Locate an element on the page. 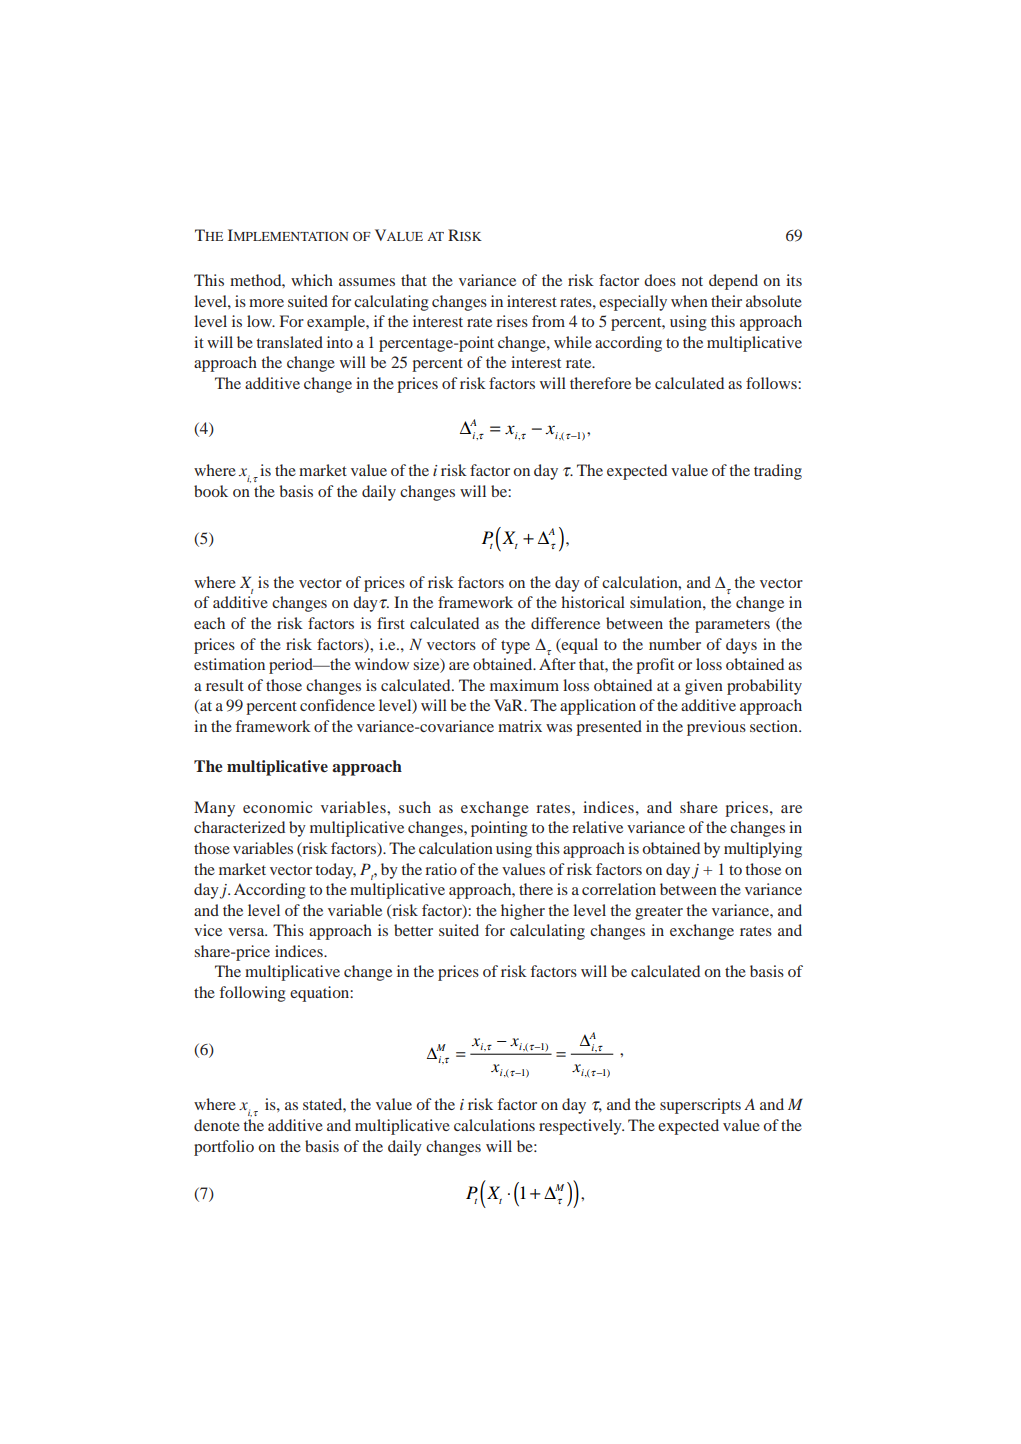 The image size is (1021, 1444). simulation is located at coordinates (667, 602).
